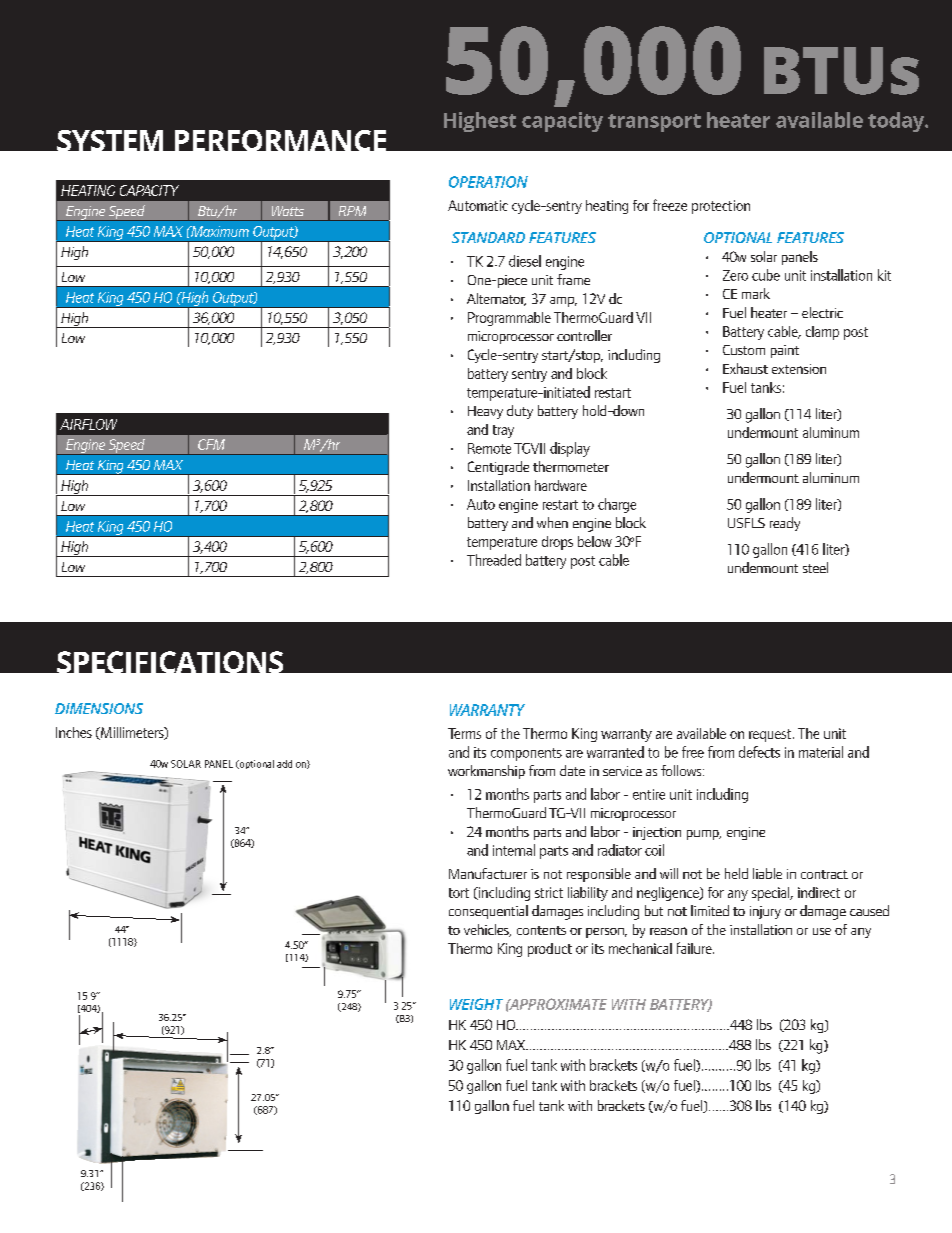 The height and width of the image is (1233, 952). Describe the element at coordinates (488, 182) in the image. I see `OPERATION` at that location.
